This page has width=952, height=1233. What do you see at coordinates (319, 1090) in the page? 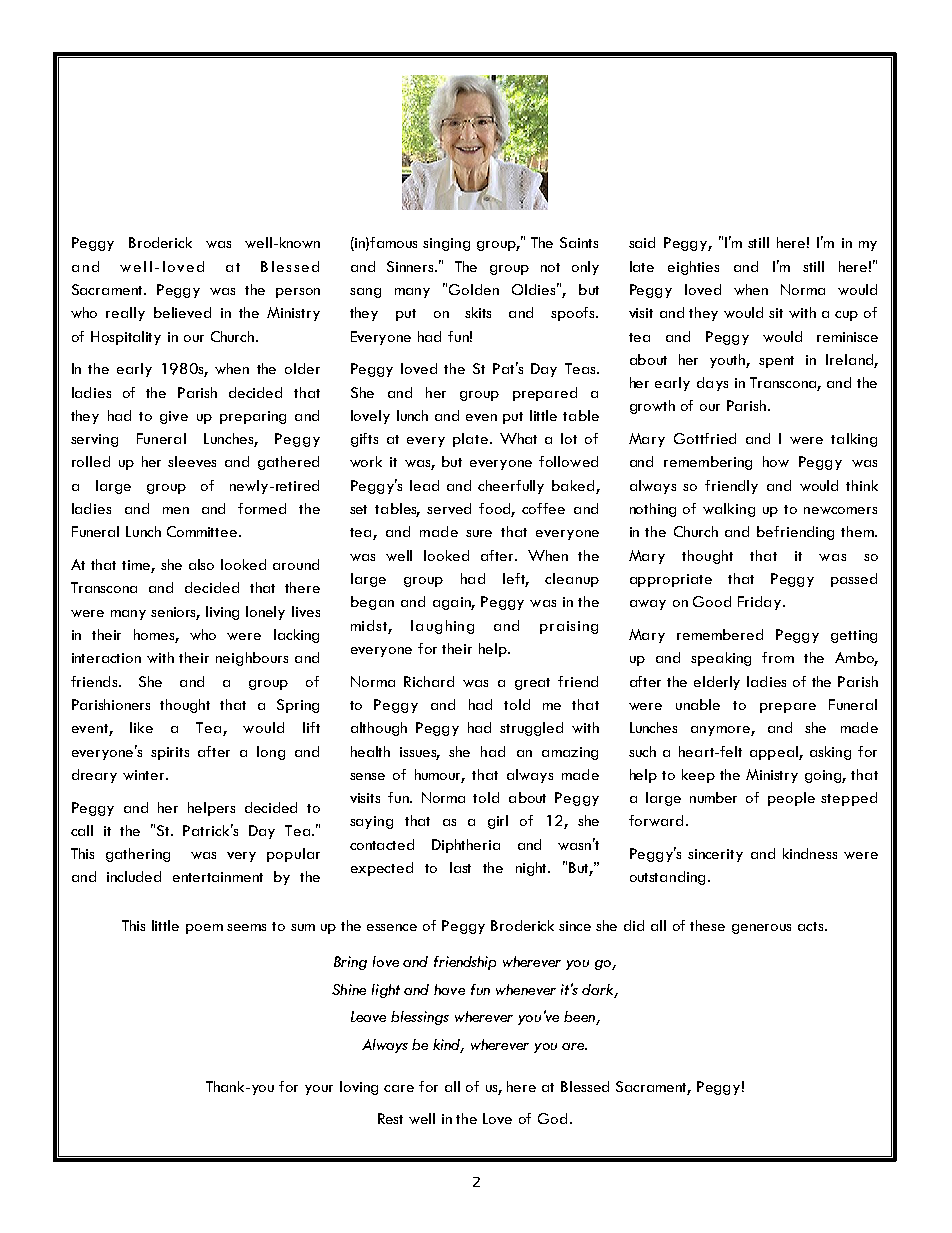
I see `your` at bounding box center [319, 1090].
